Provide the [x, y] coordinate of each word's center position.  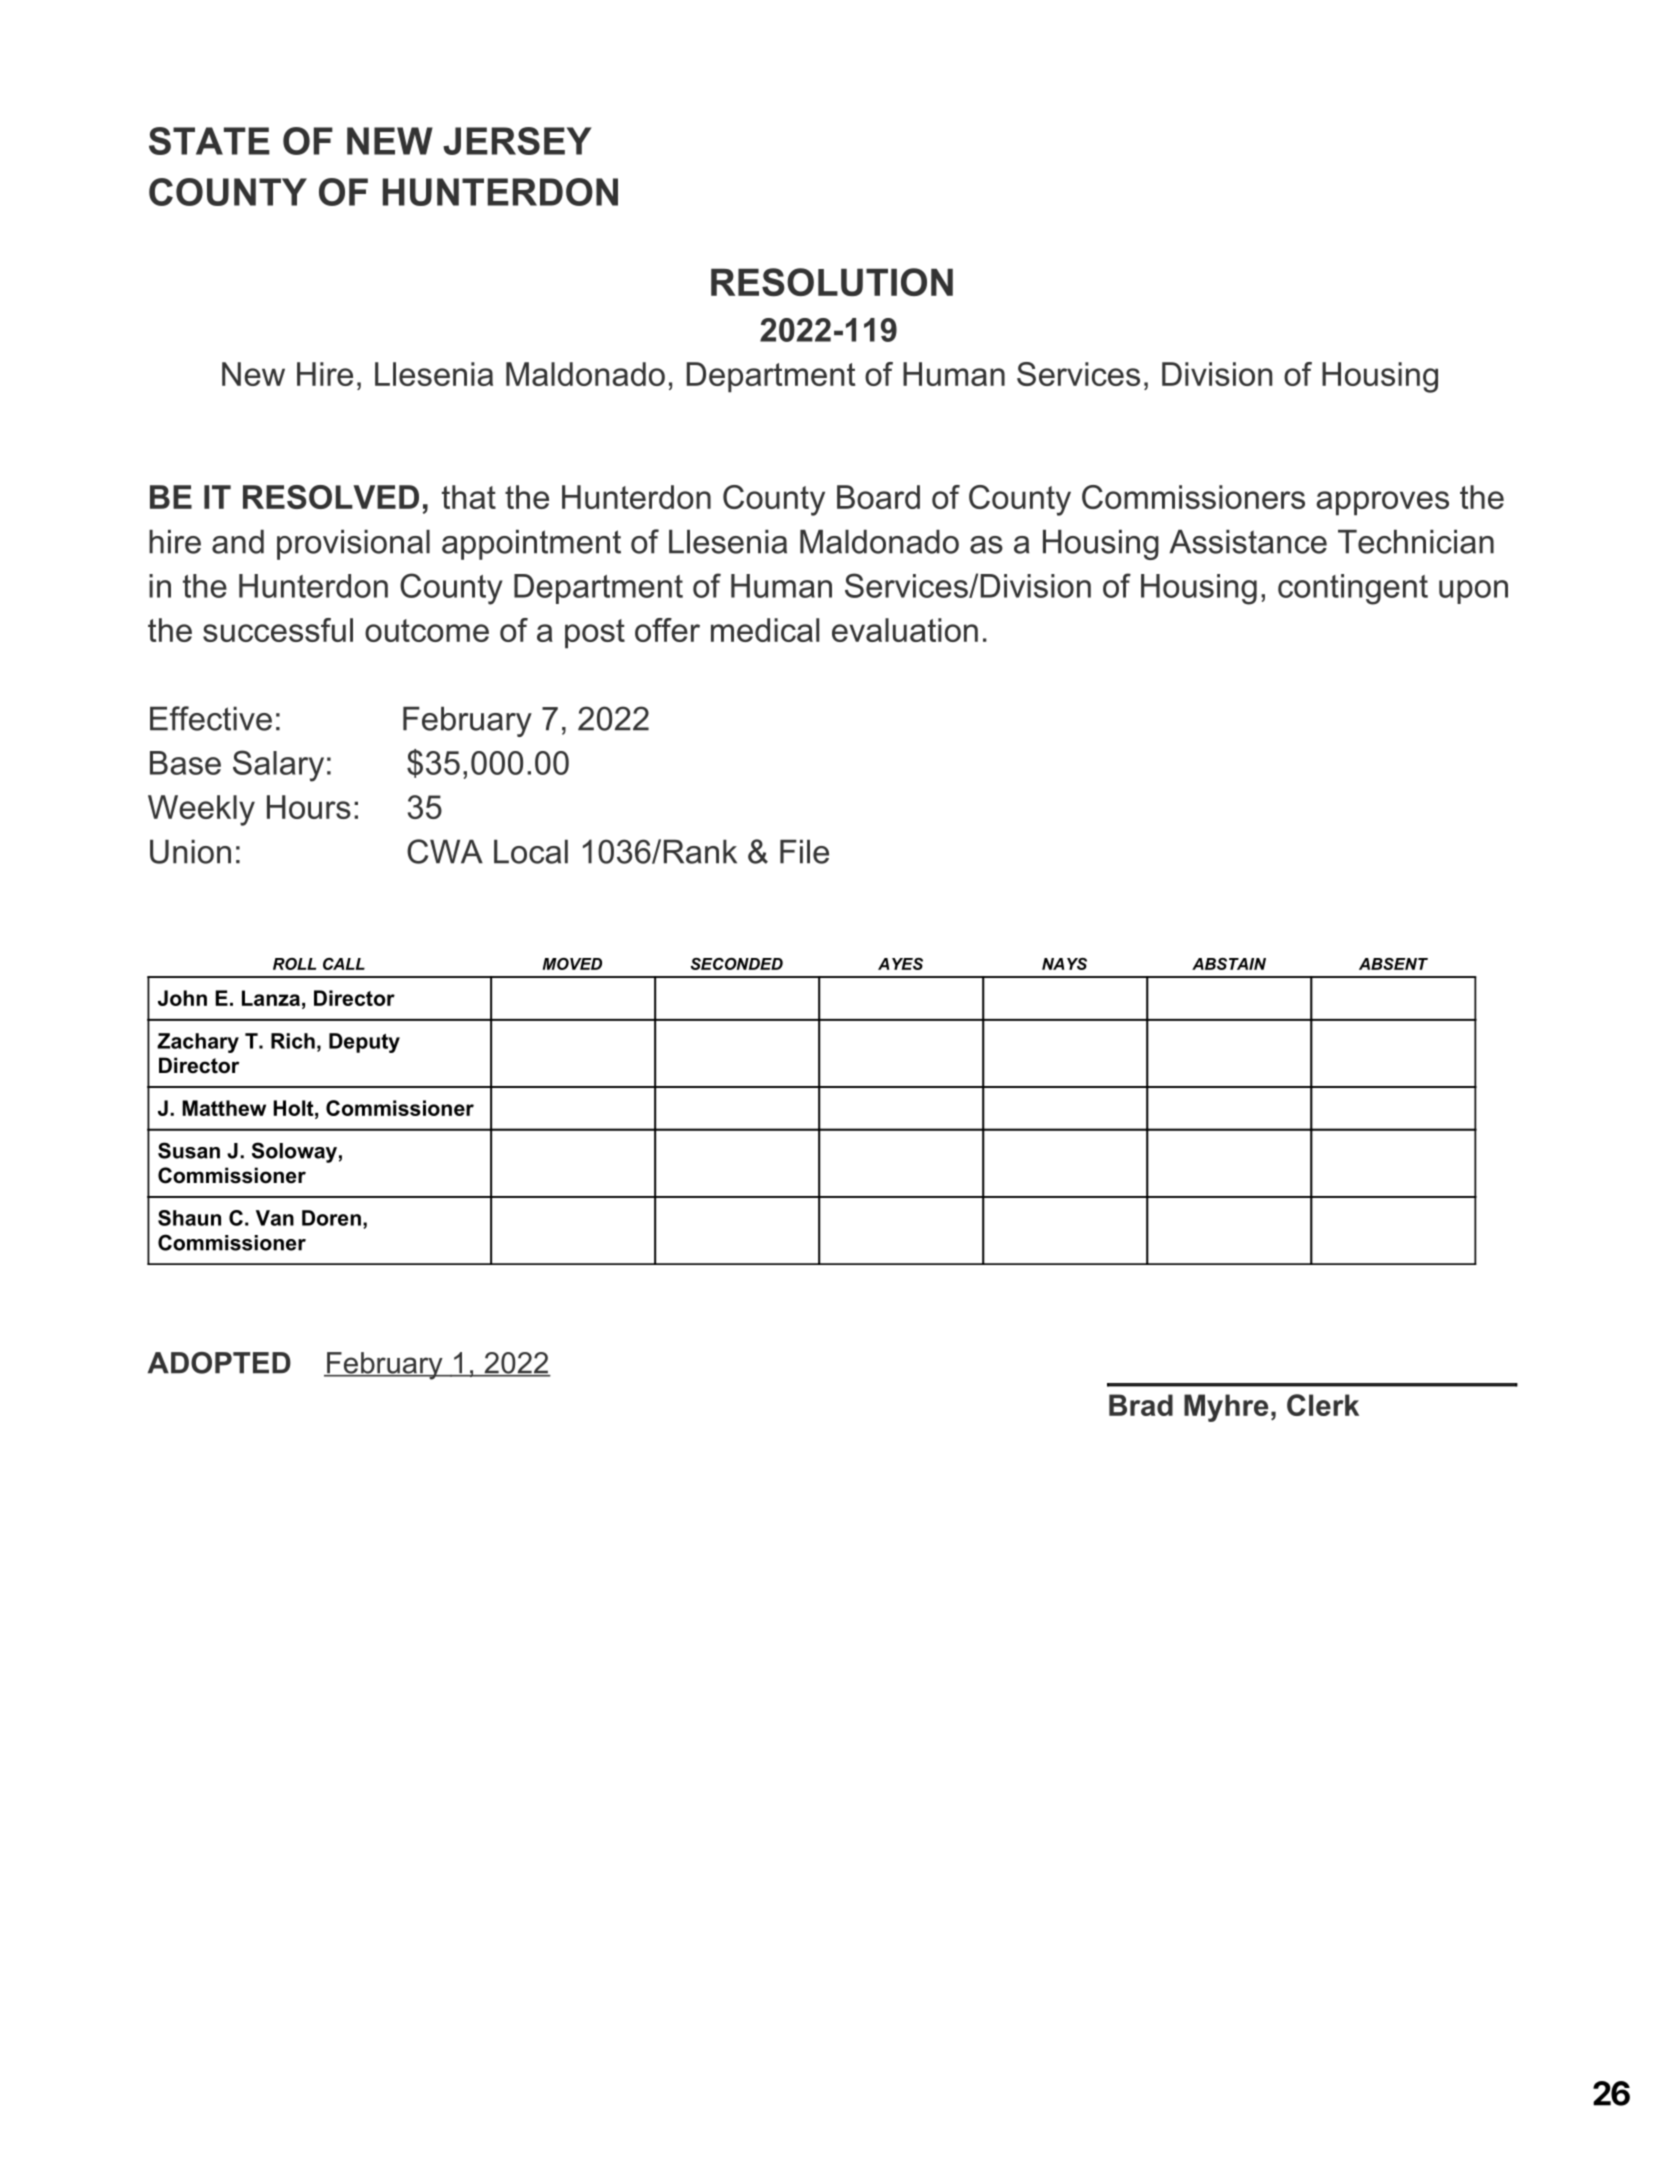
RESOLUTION [832, 282]
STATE [209, 141]
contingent [1353, 589]
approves [1382, 503]
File [804, 852]
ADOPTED [219, 1363]
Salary [278, 766]
